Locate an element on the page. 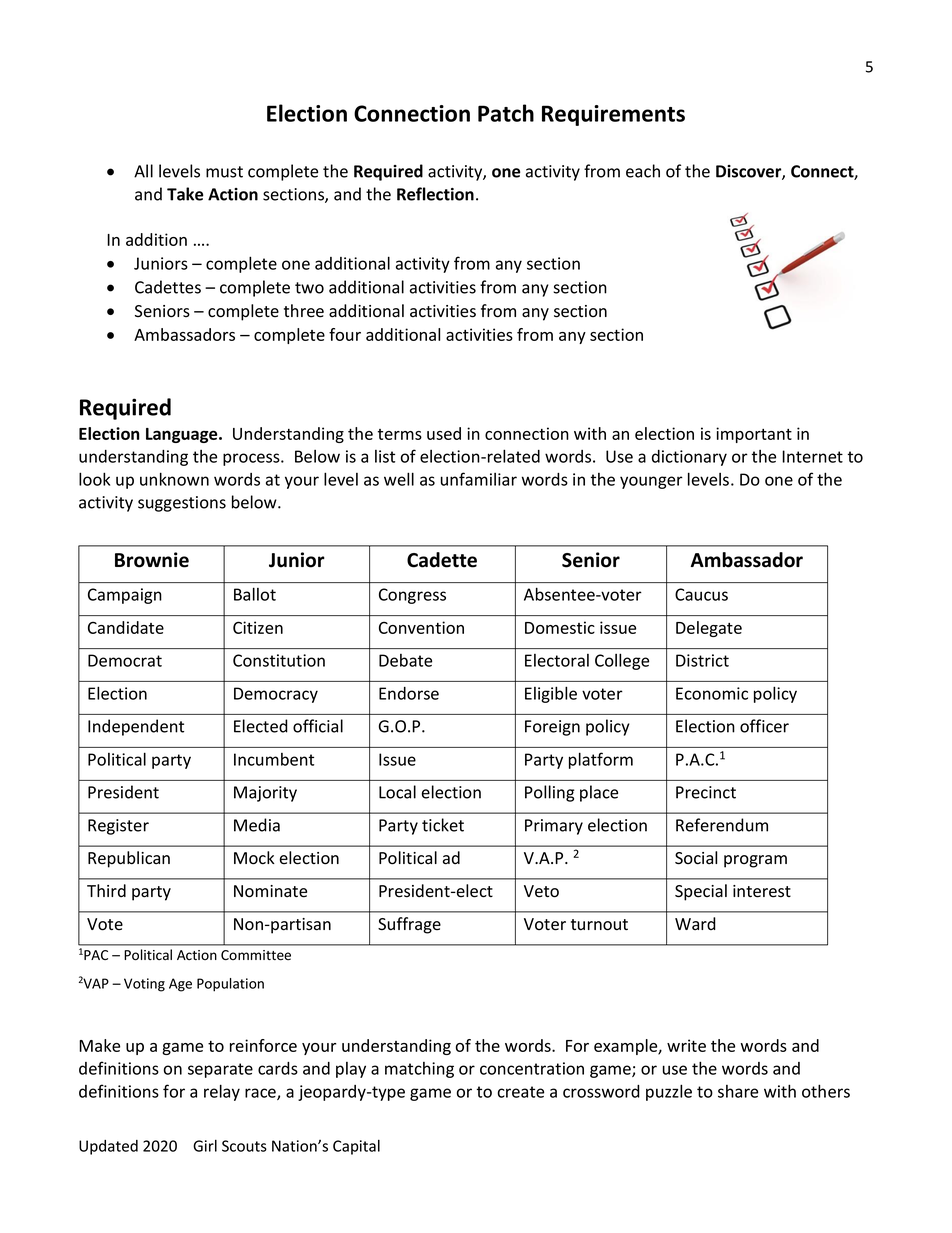  each is located at coordinates (643, 171).
